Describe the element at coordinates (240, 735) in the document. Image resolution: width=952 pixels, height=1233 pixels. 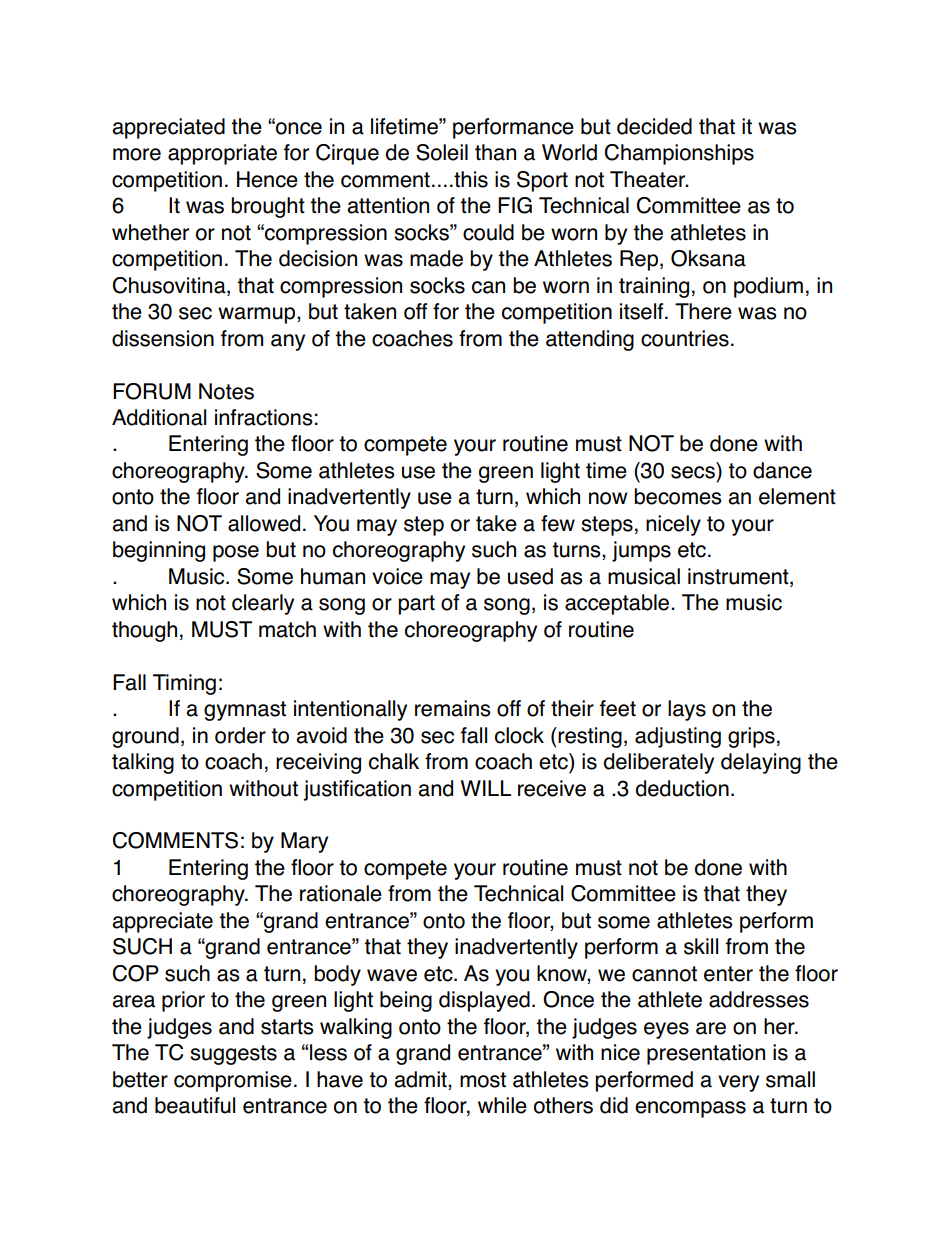
I see `order` at that location.
